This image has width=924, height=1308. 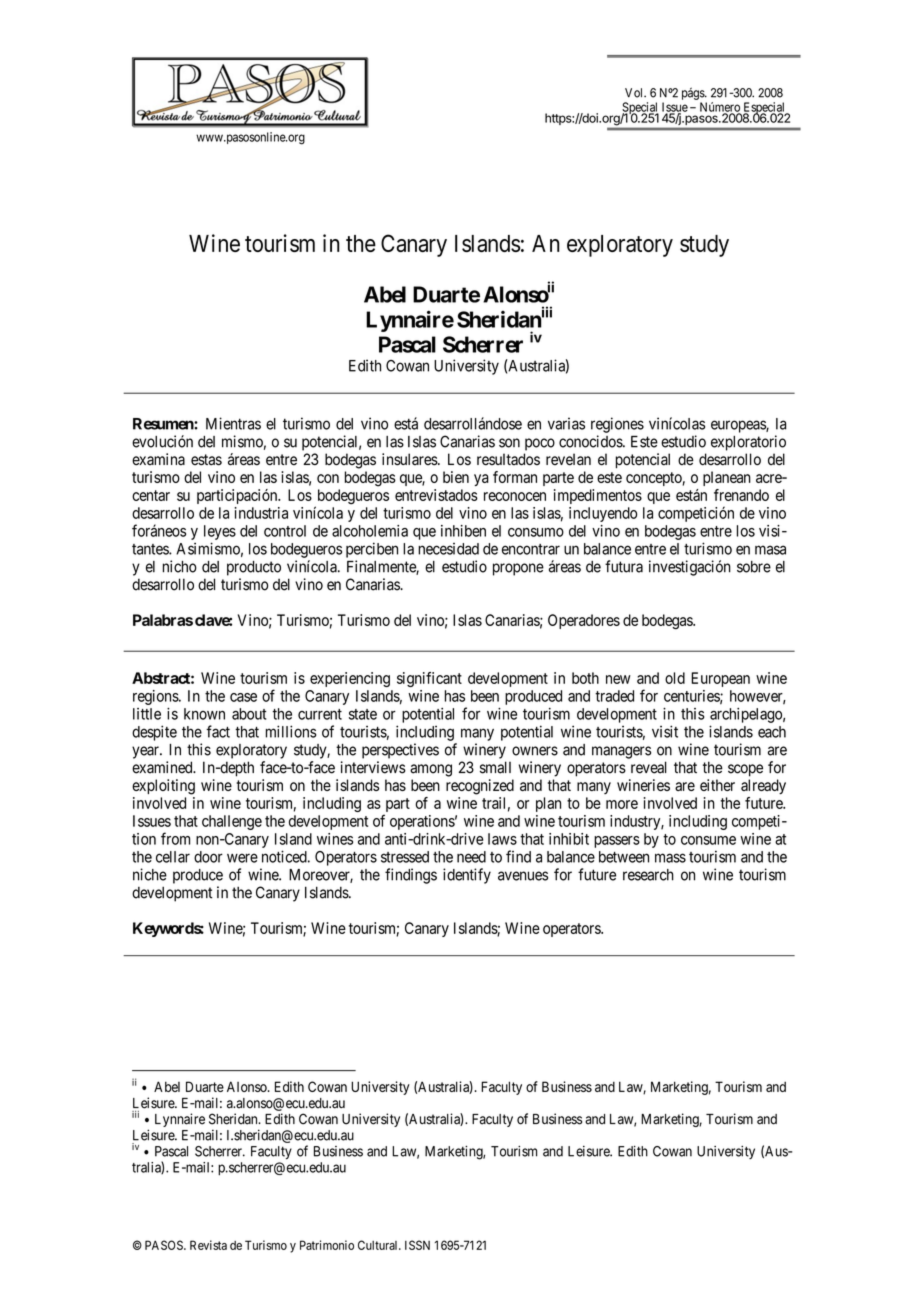 I want to click on varias, so click(x=566, y=423).
